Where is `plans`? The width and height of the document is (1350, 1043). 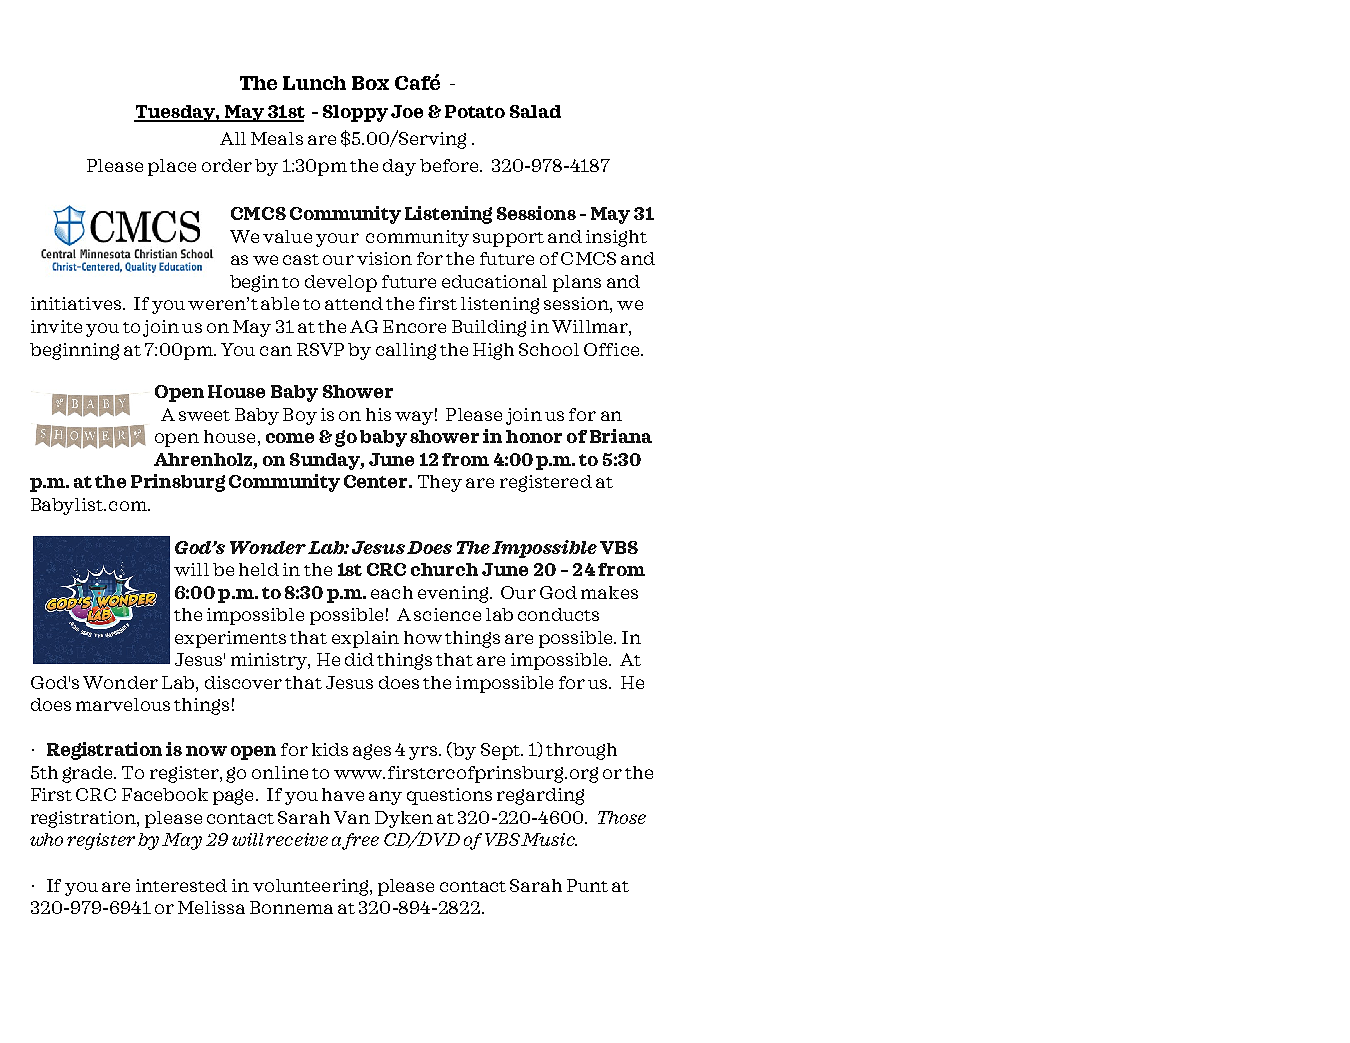 plans is located at coordinates (577, 283).
